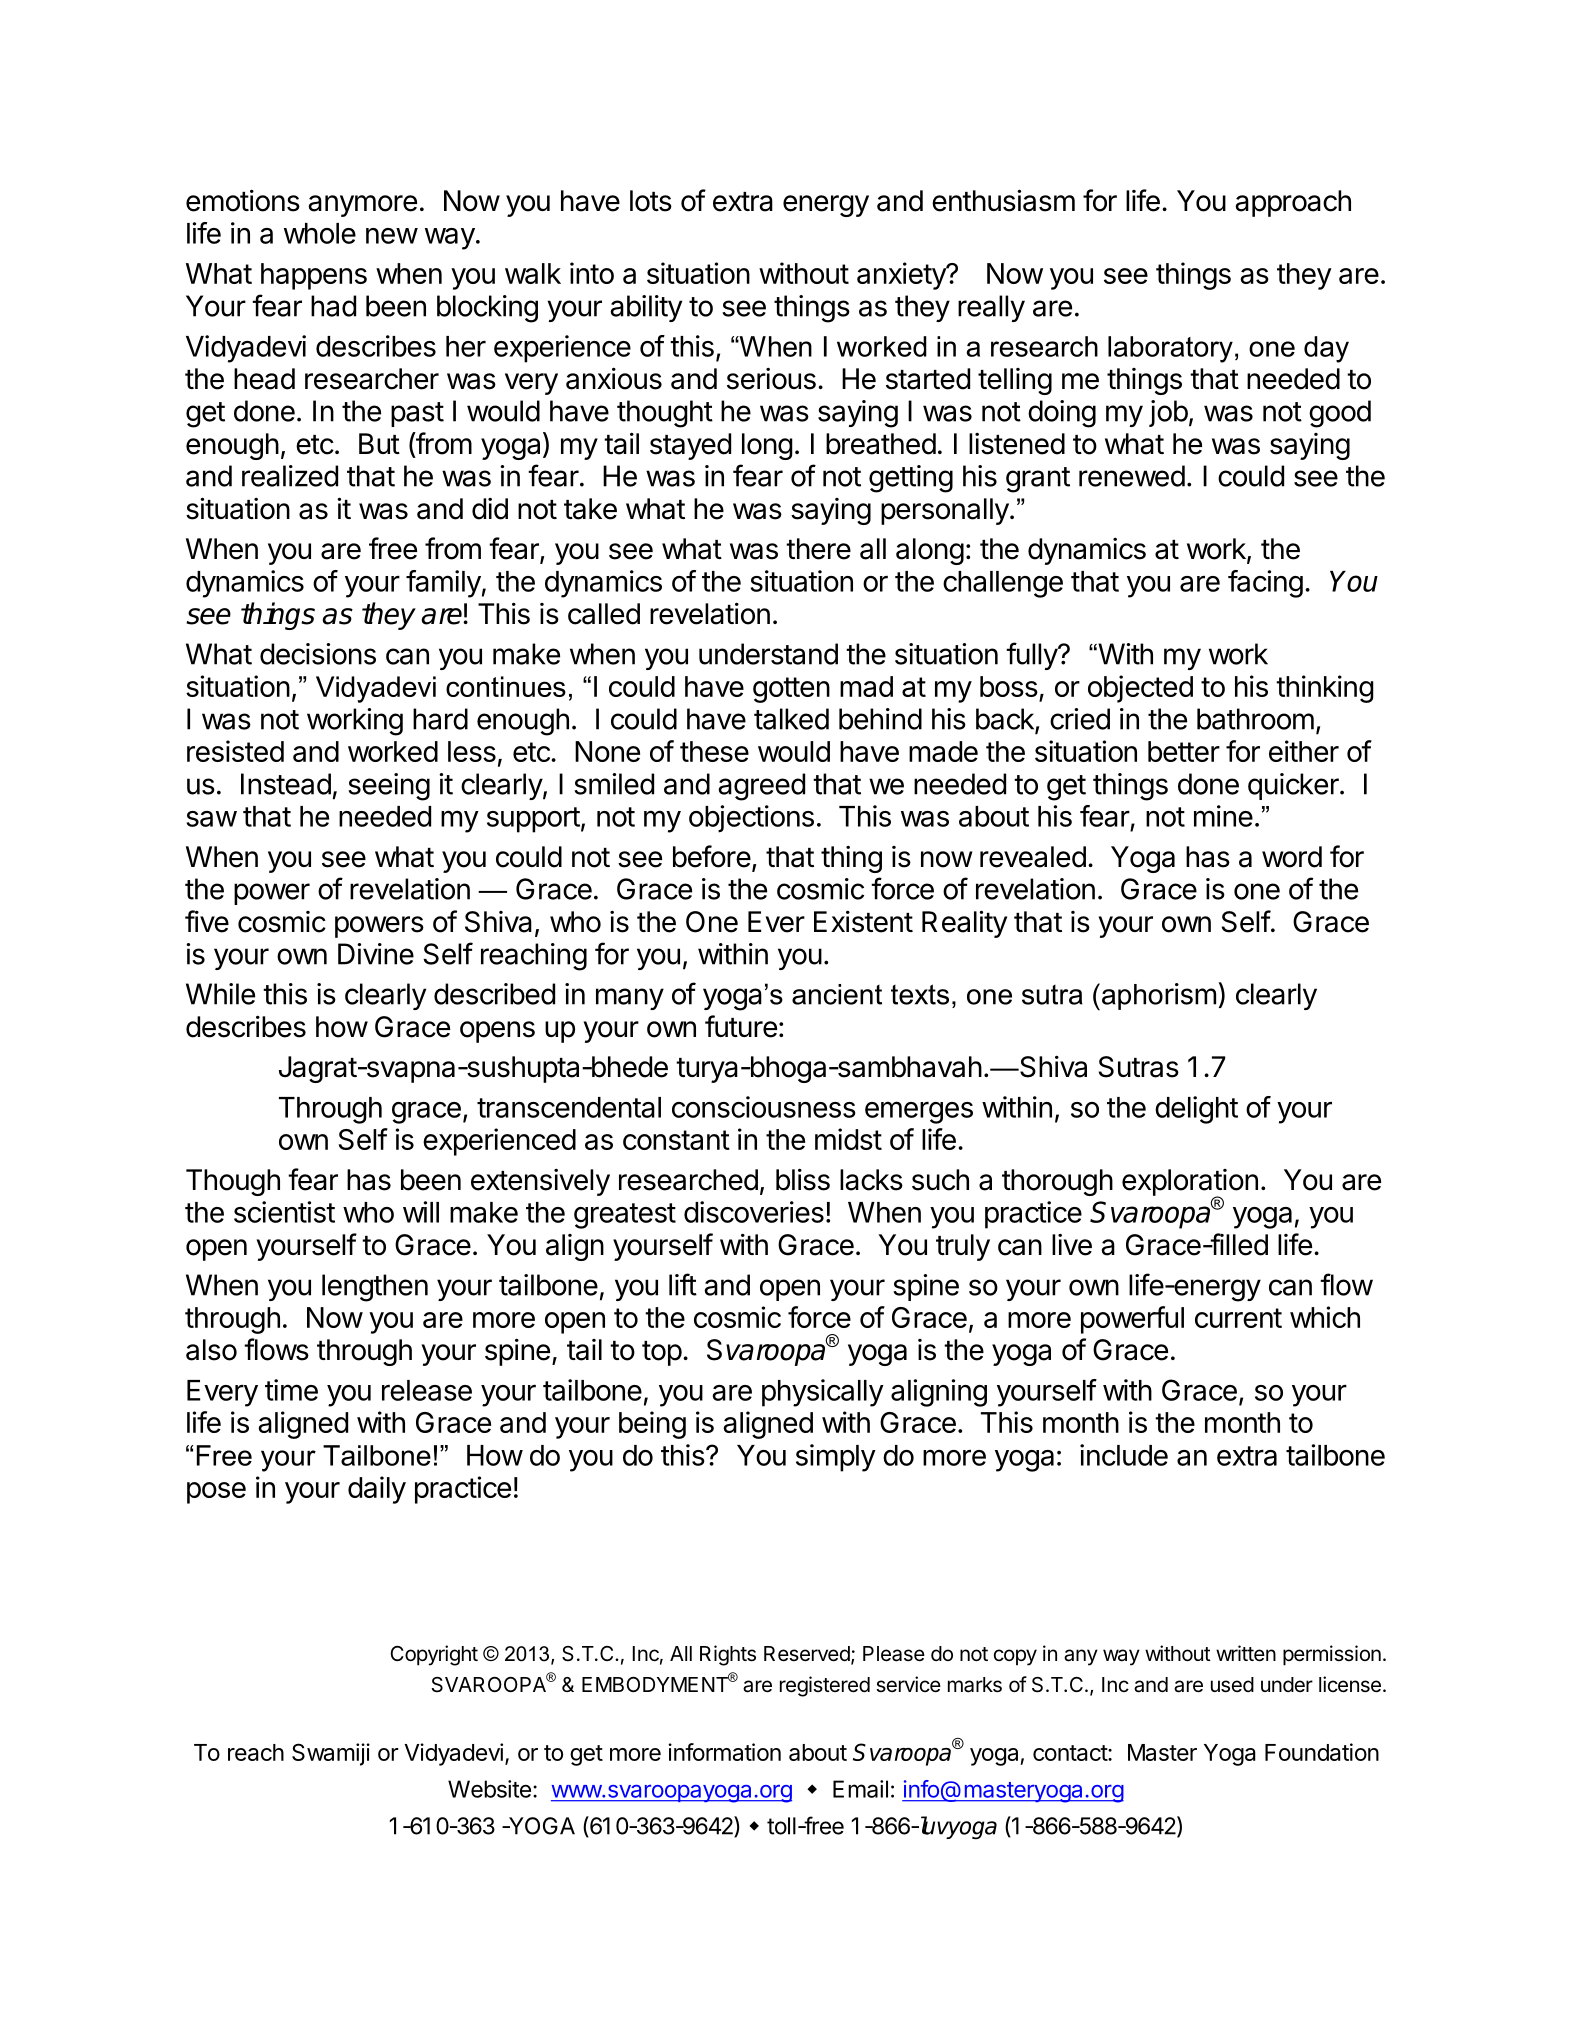 The image size is (1572, 2034). I want to click on Swamiji, so click(331, 1754).
